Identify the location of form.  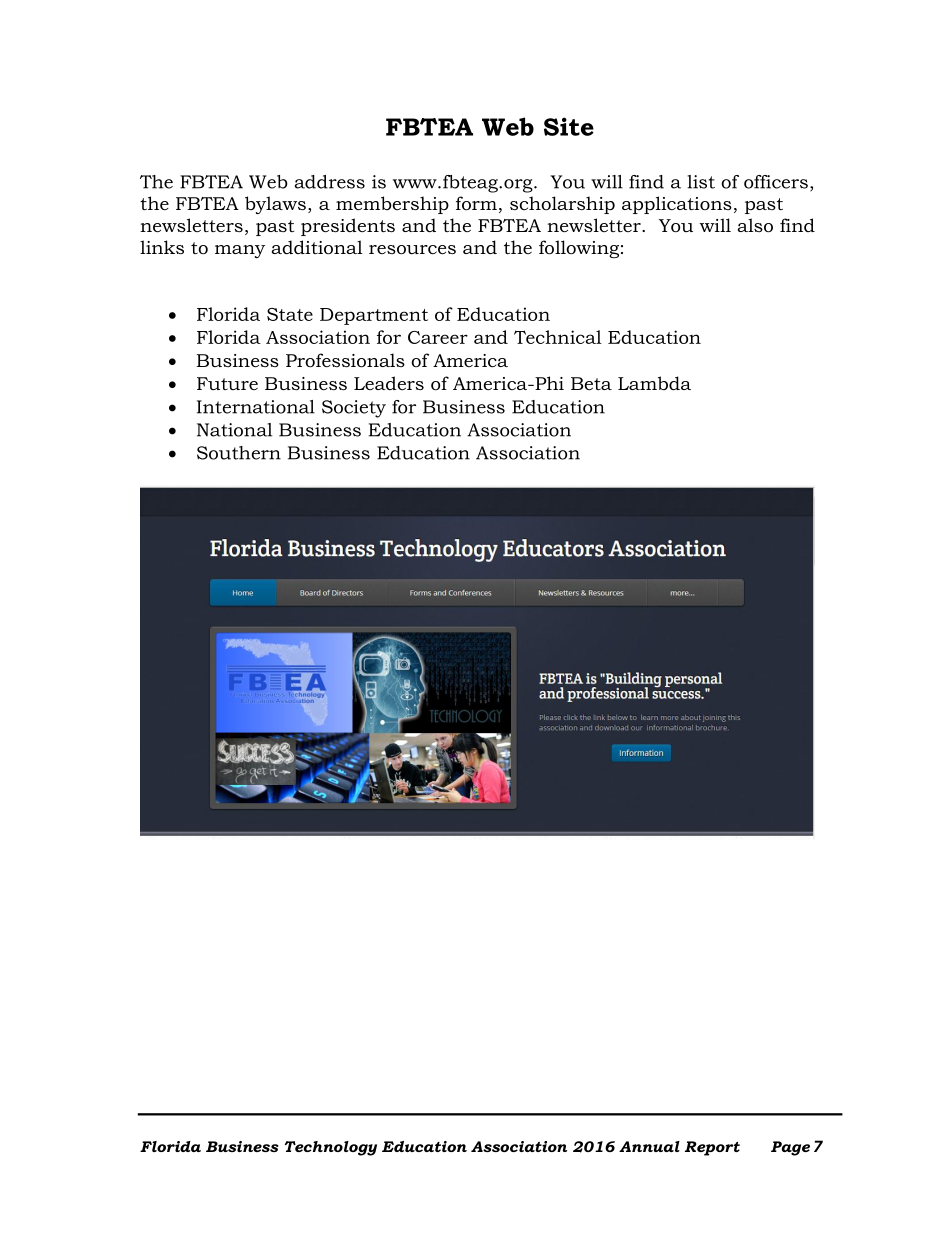
(476, 203).
